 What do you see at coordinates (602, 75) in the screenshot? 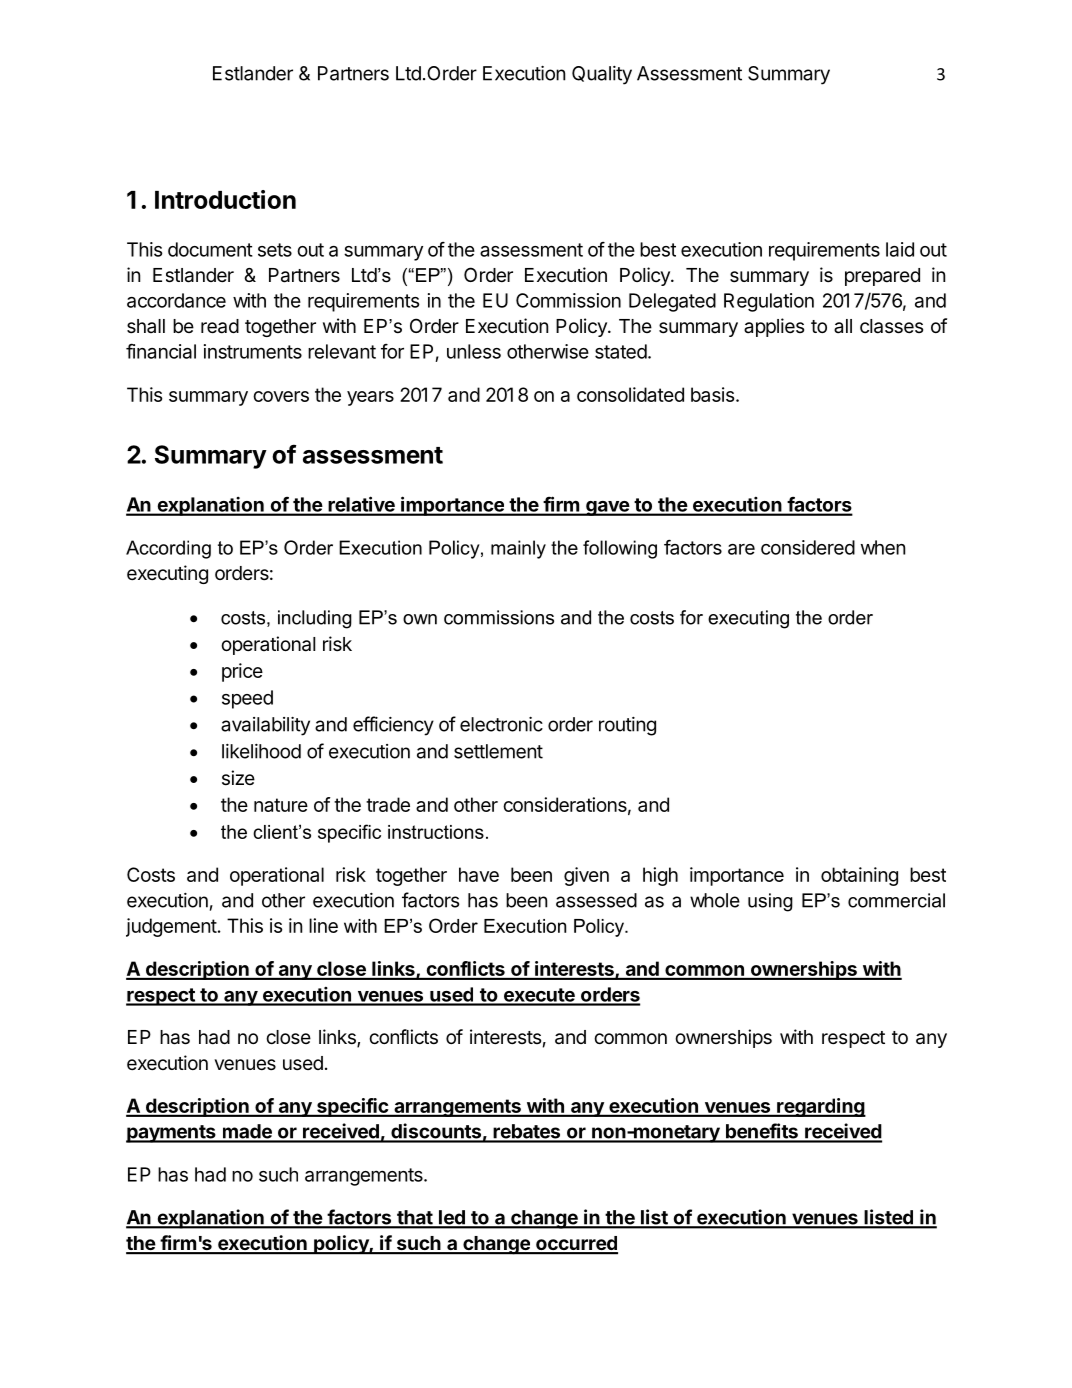
I see `Quality` at bounding box center [602, 75].
